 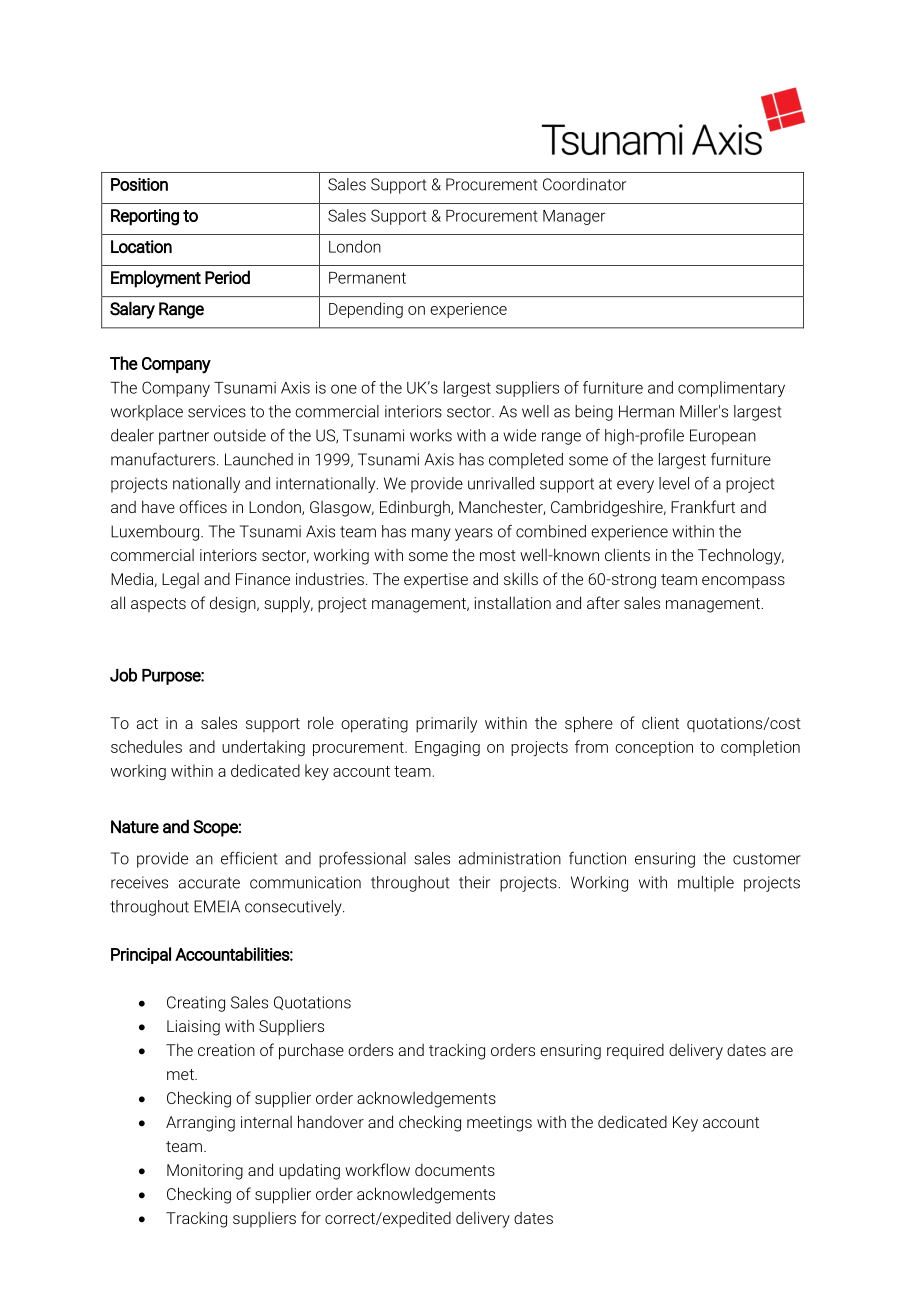 I want to click on Frankfurt, so click(x=703, y=506).
